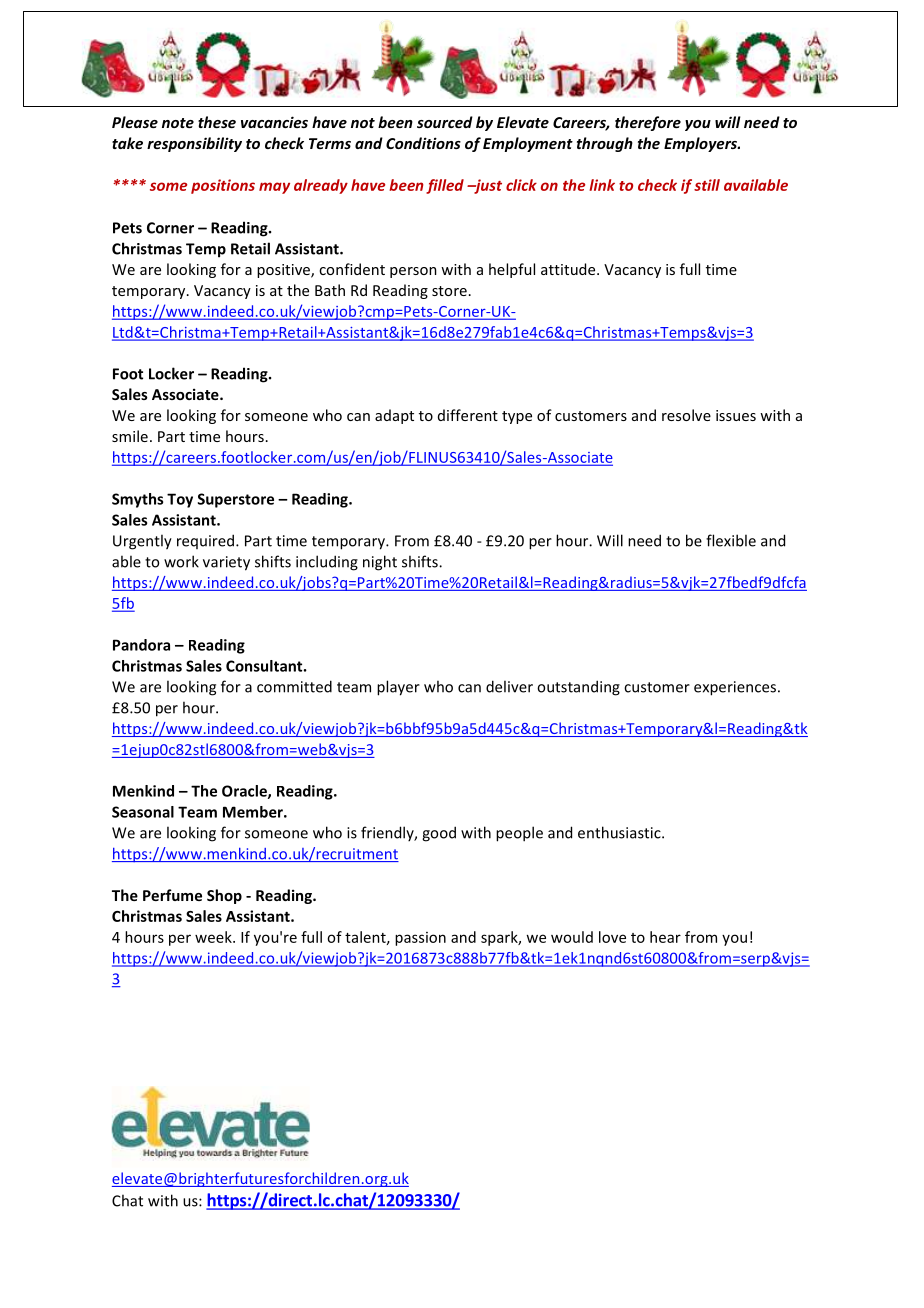 Image resolution: width=924 pixels, height=1308 pixels. I want to click on therefore, so click(648, 123).
